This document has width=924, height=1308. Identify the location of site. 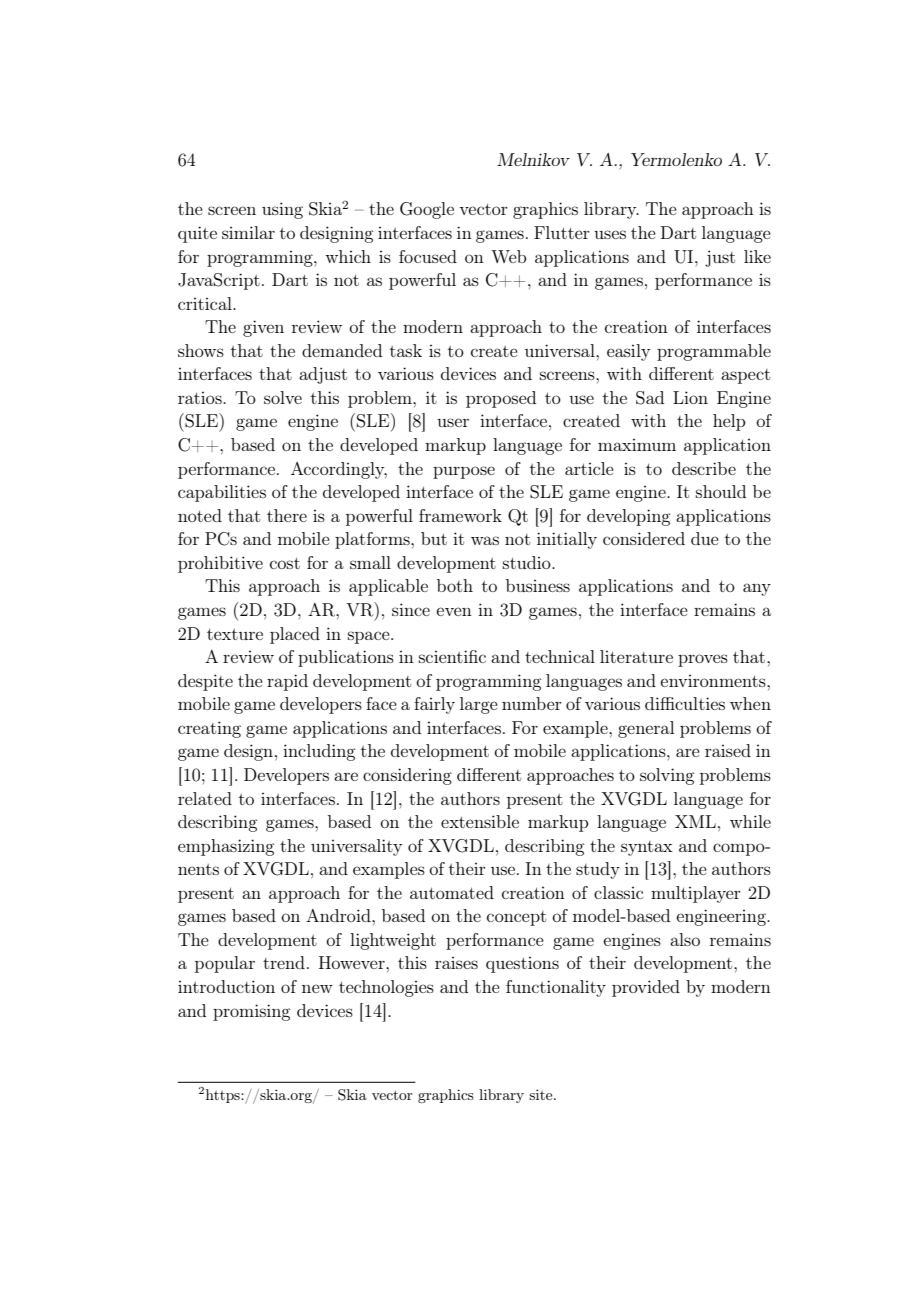
(542, 1094).
